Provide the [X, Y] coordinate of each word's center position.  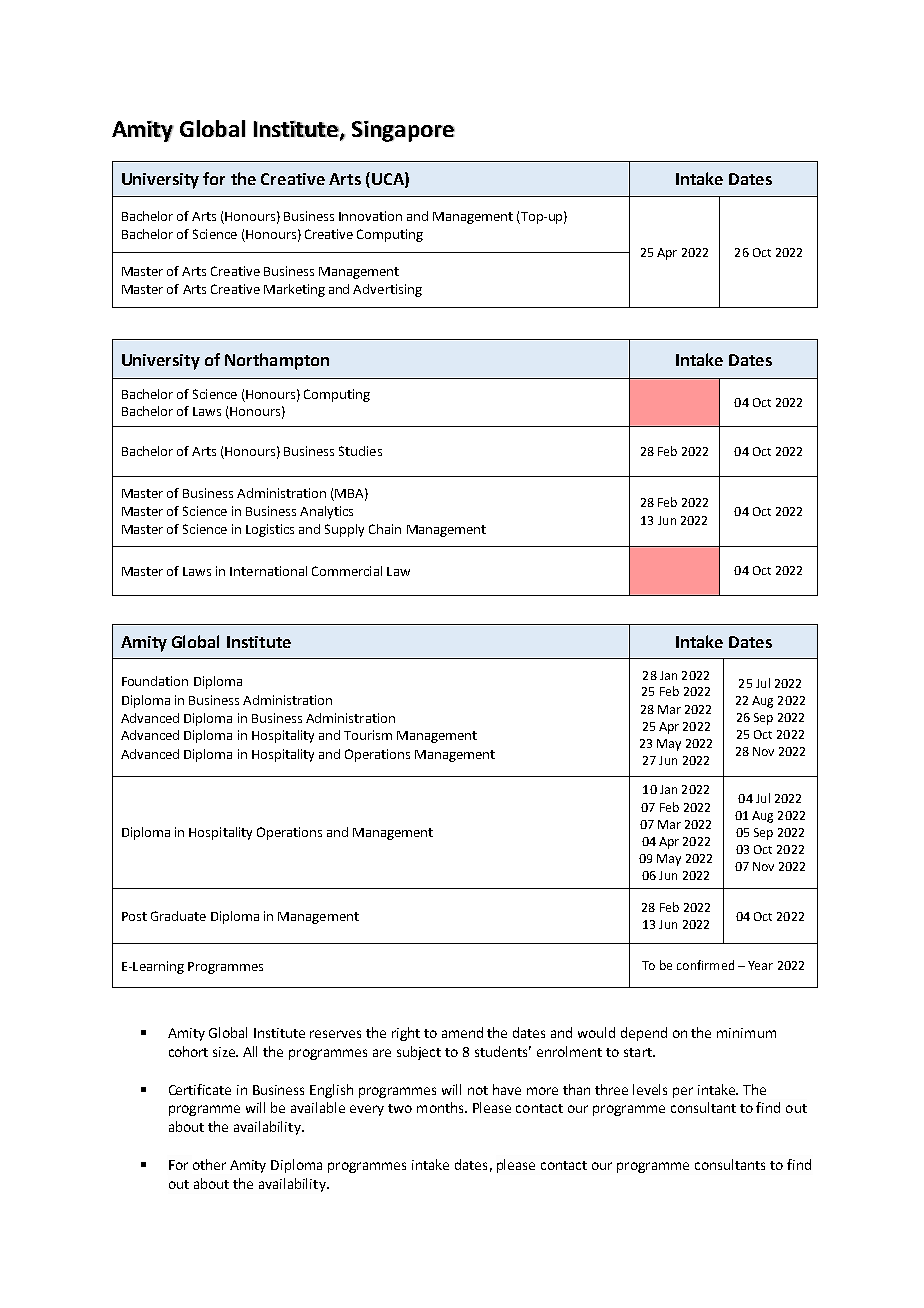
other [209, 1164]
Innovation [370, 216]
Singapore [403, 131]
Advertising [387, 290]
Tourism [368, 735]
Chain [385, 529]
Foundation [155, 681]
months [441, 1107]
